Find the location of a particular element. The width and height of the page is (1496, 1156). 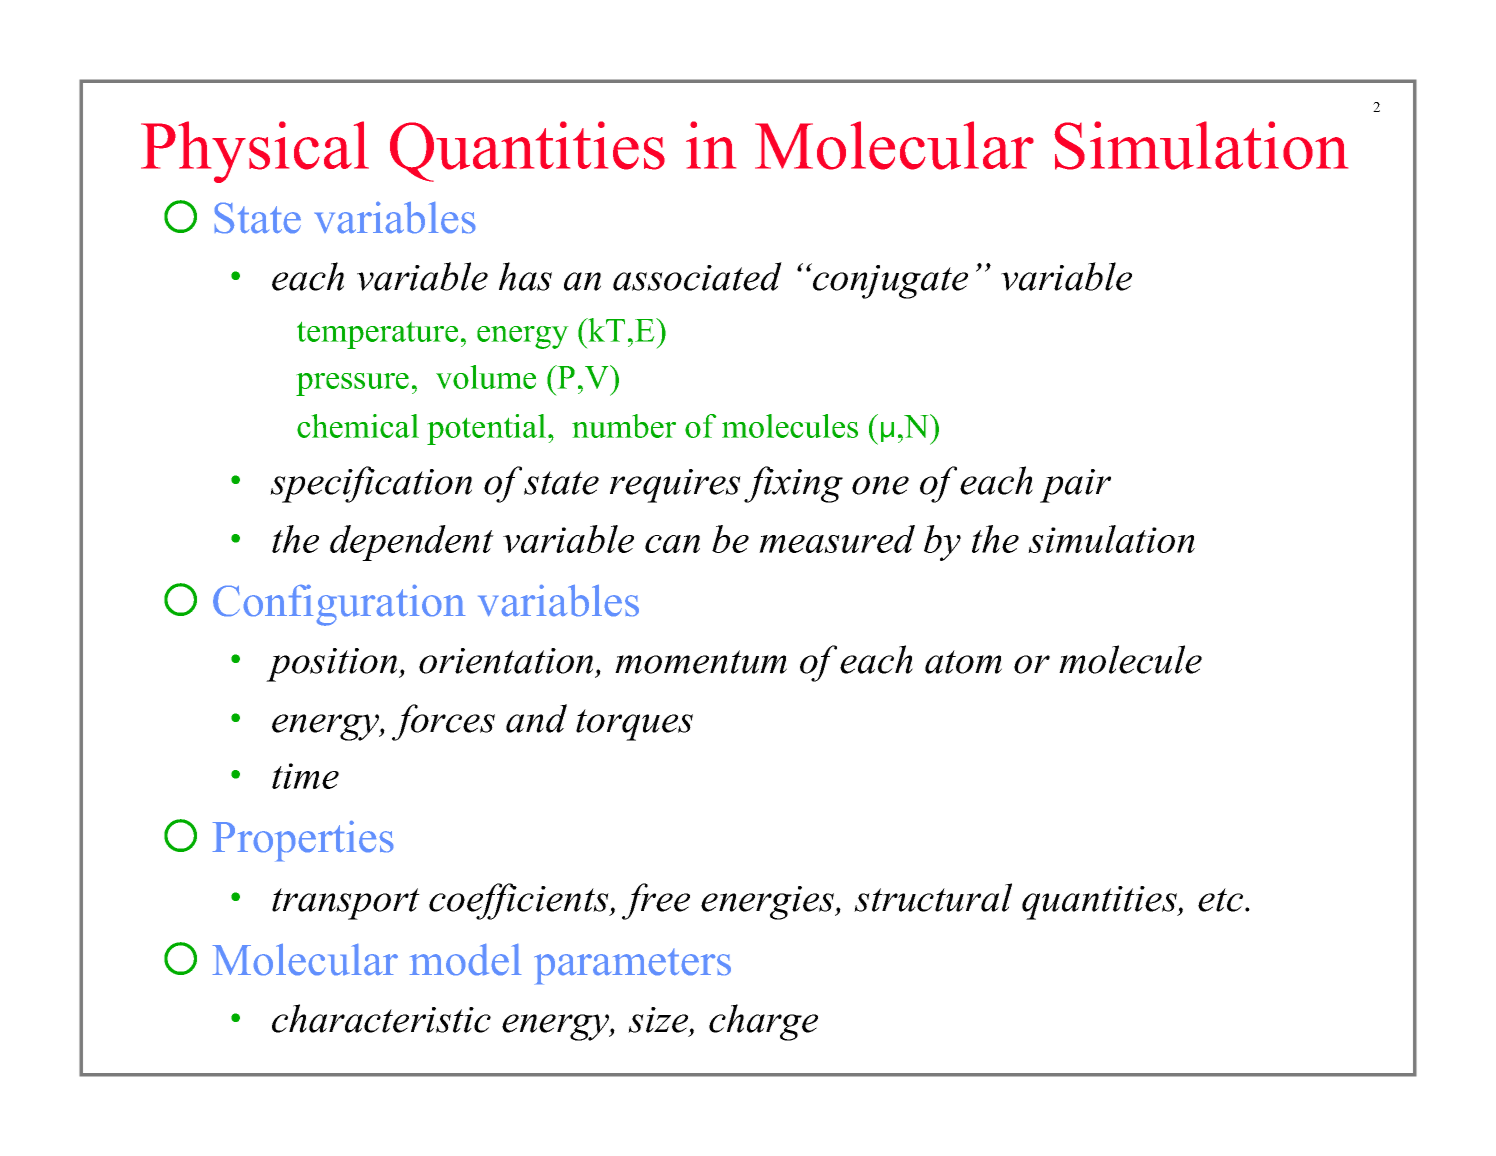

Physical is located at coordinates (255, 152).
